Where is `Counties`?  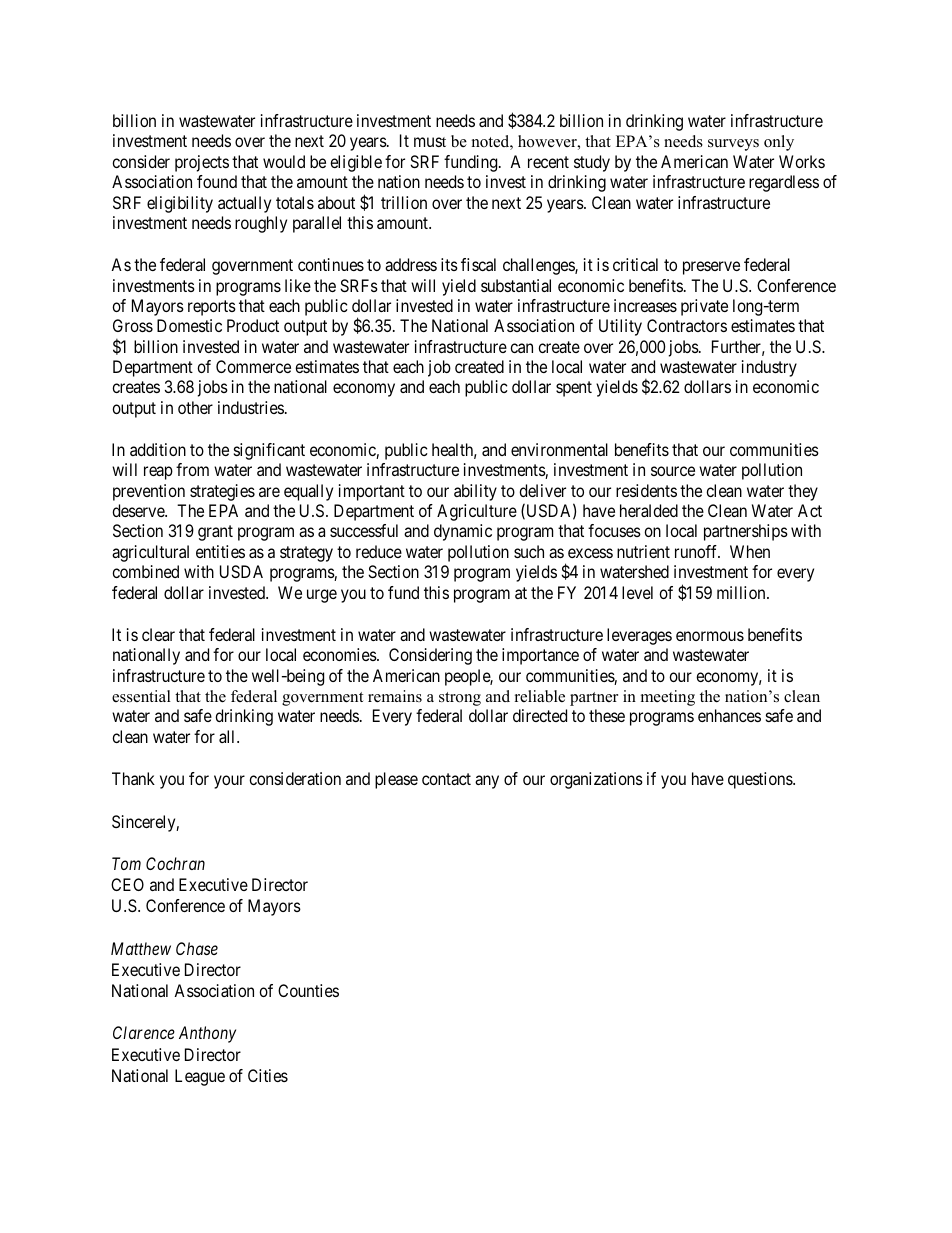
Counties is located at coordinates (308, 990).
